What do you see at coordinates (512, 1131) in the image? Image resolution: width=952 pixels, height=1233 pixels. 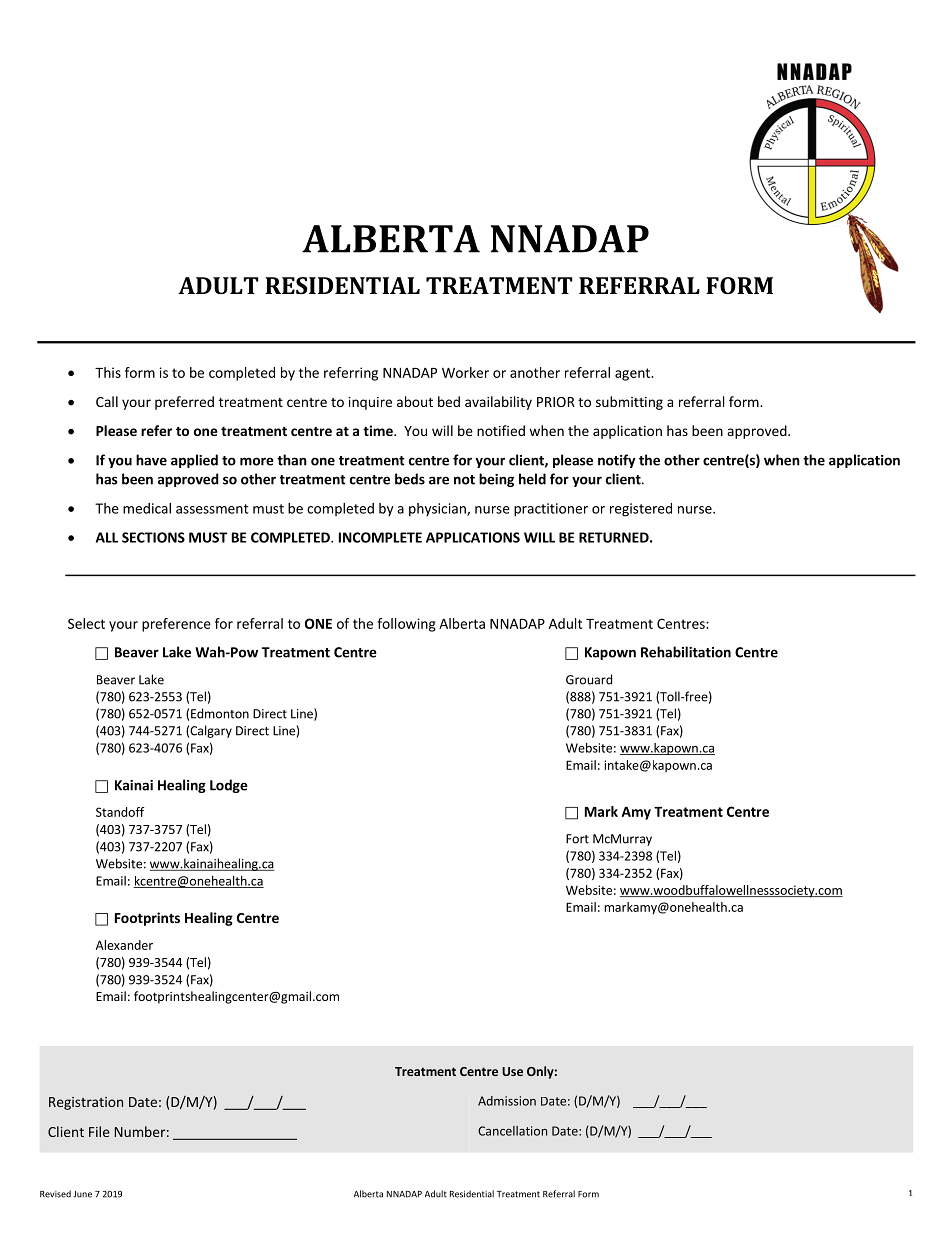 I see `Cancellation` at bounding box center [512, 1131].
